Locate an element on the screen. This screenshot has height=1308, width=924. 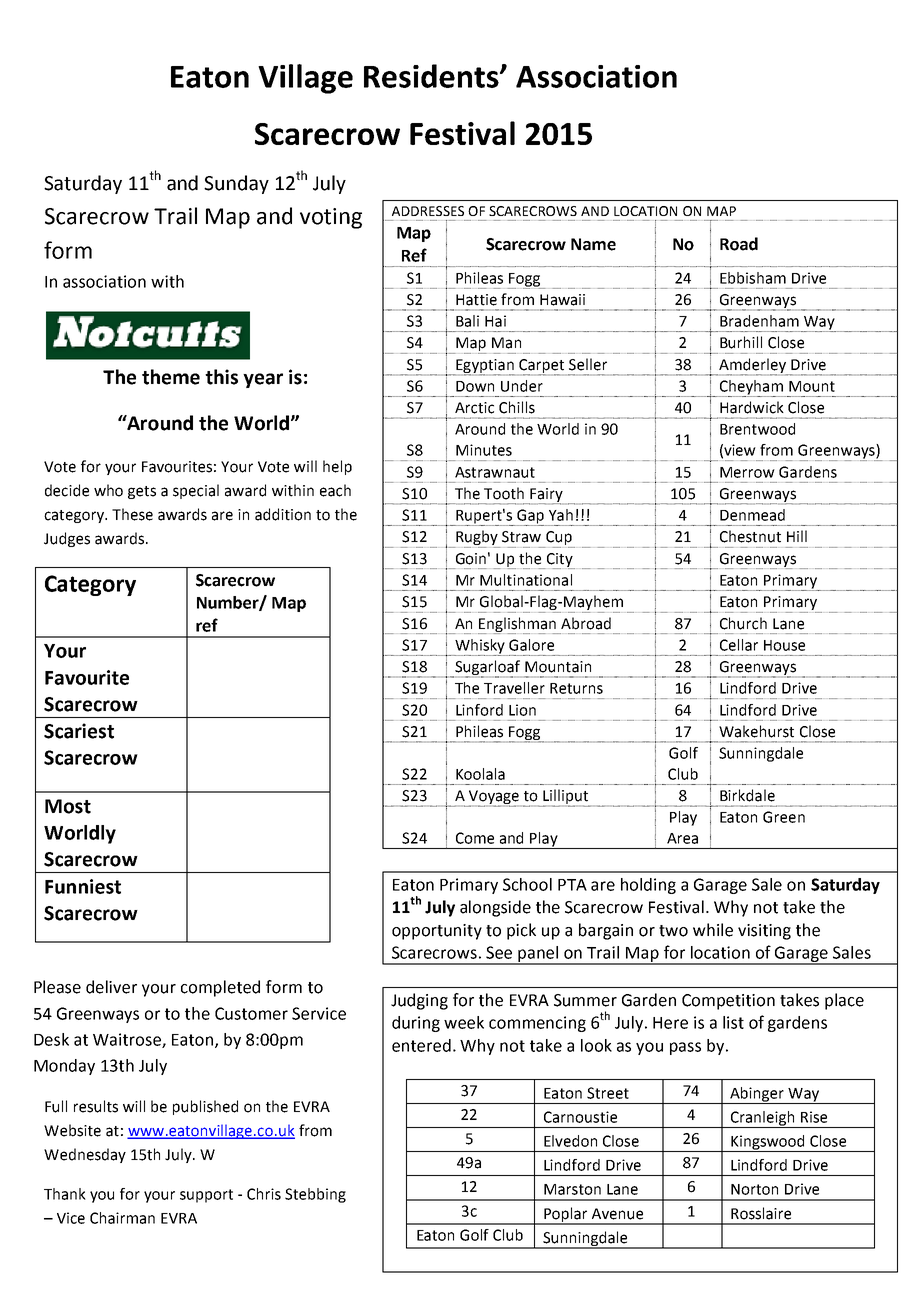
Residents is located at coordinates (432, 76).
